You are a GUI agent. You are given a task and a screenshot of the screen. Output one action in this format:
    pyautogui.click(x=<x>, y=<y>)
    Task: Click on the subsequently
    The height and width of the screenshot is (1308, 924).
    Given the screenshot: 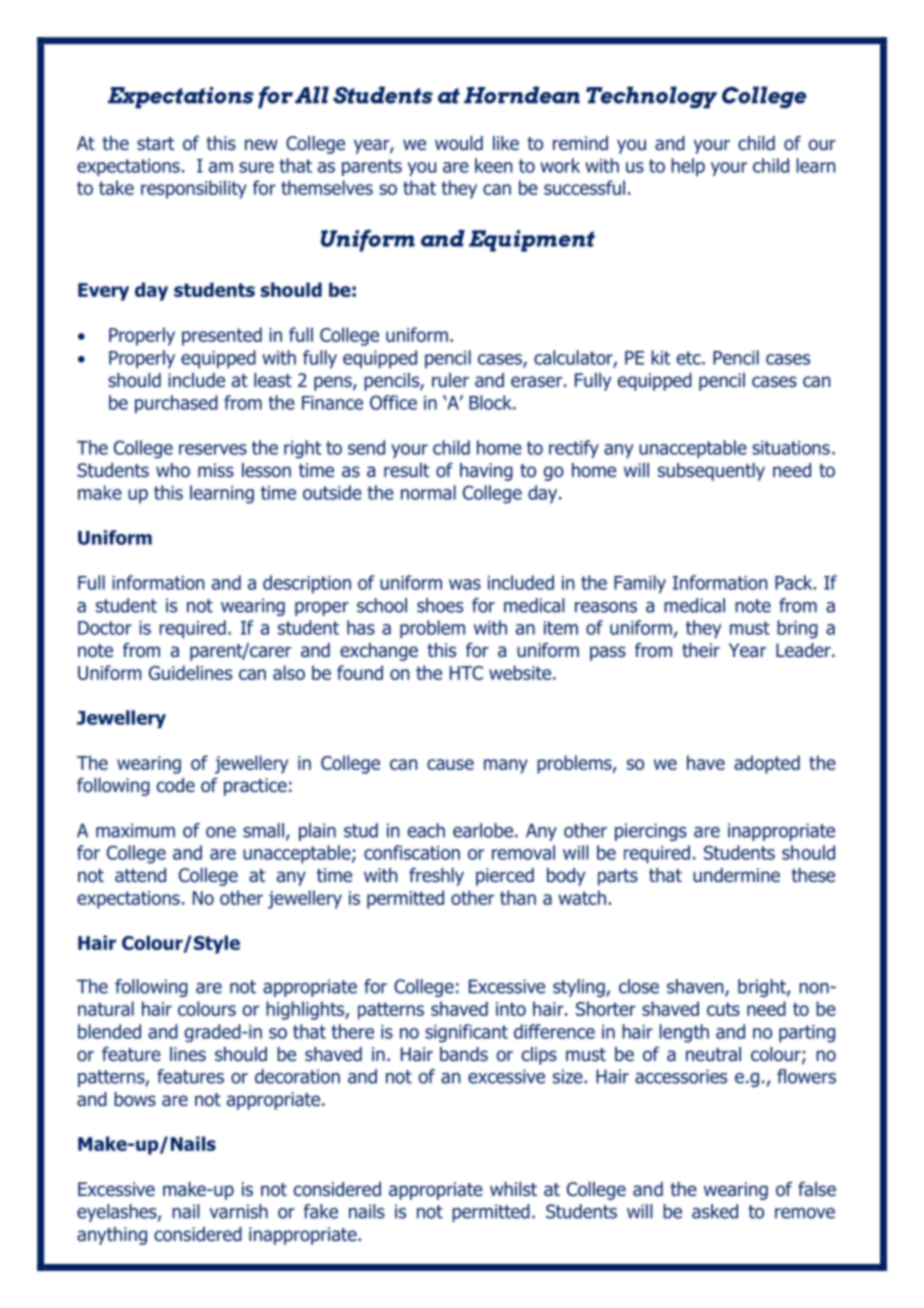 What is the action you would take?
    pyautogui.click(x=711, y=472)
